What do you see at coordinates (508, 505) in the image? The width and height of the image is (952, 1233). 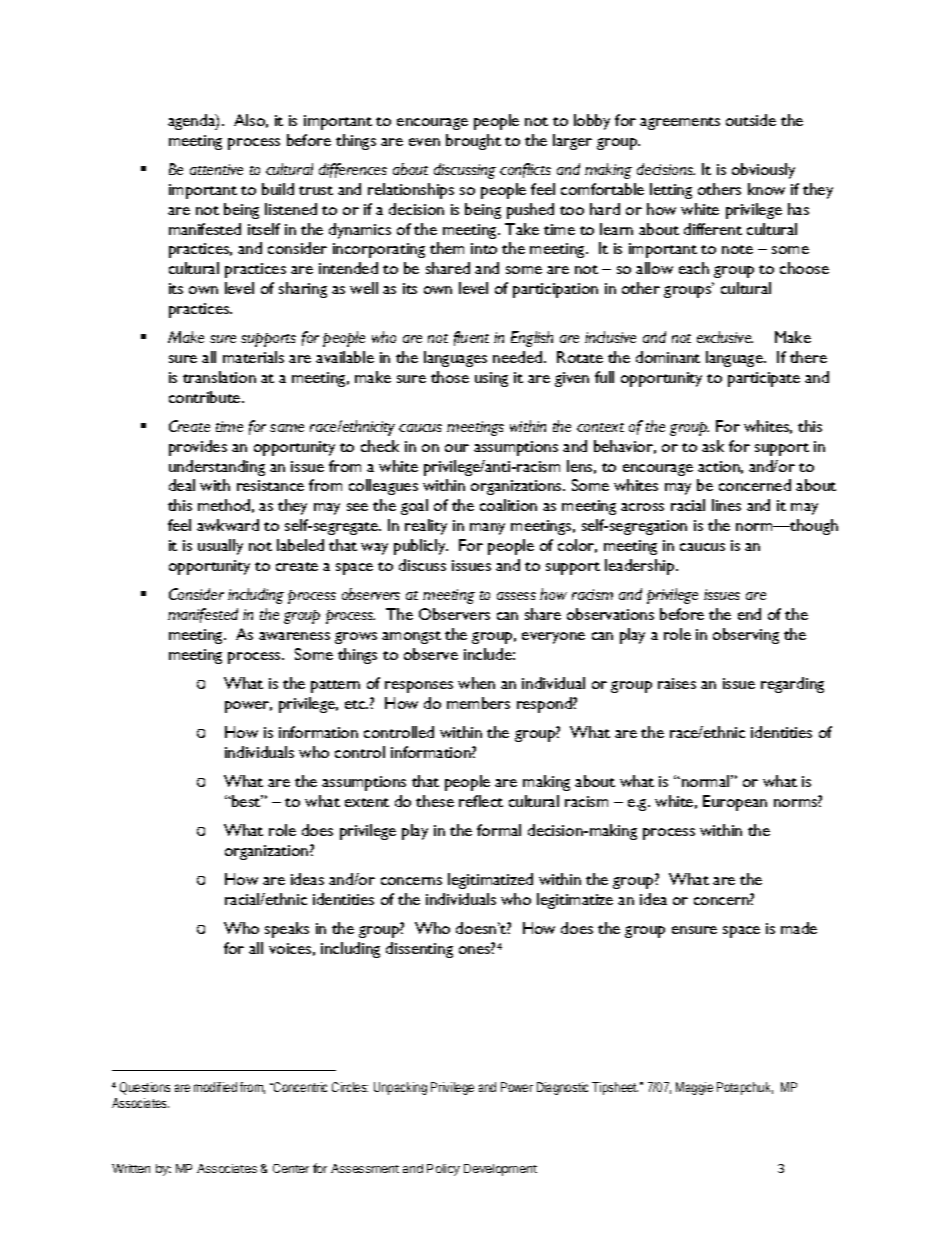 I see `coalition` at bounding box center [508, 505].
